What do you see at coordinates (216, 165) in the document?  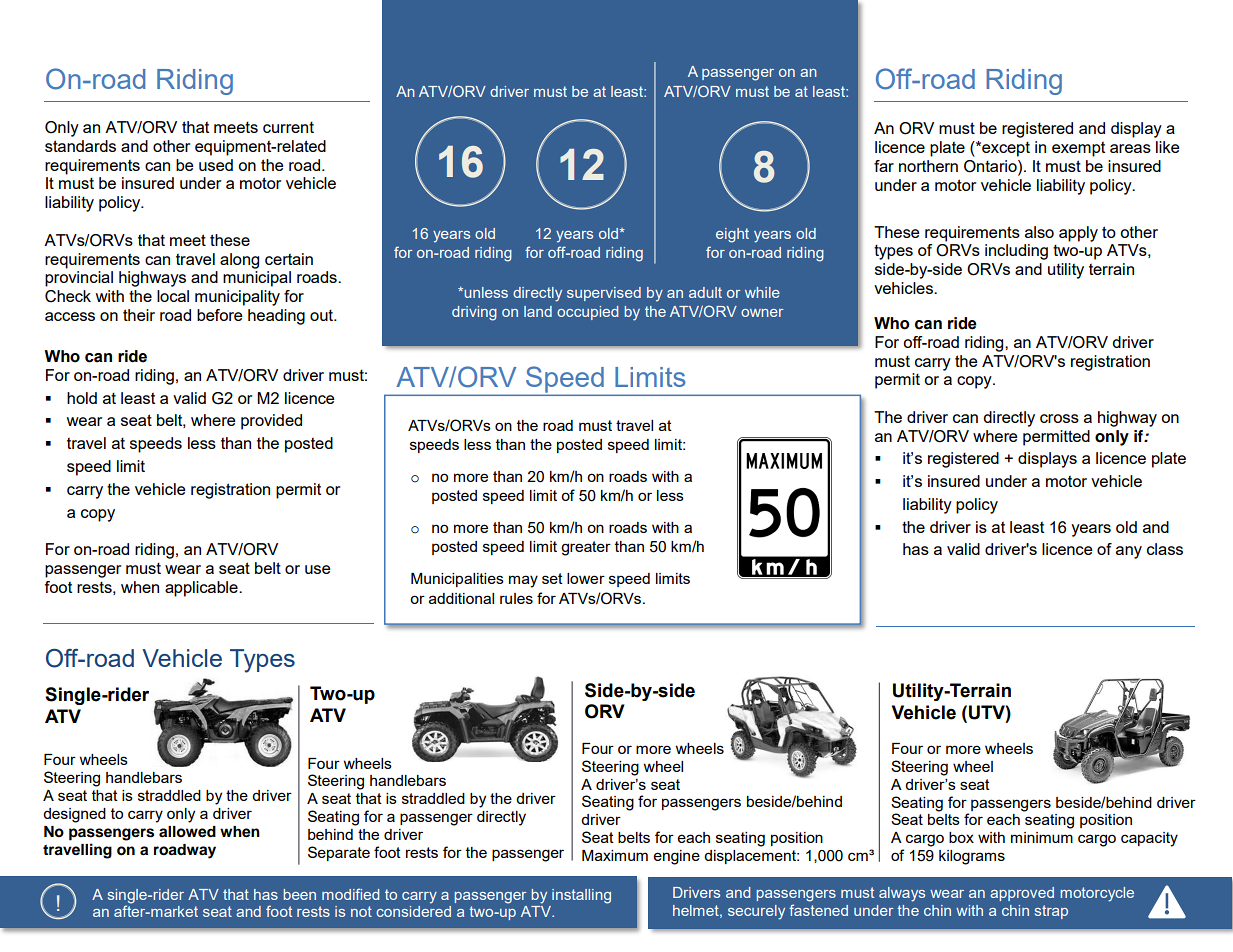 I see `used` at bounding box center [216, 165].
